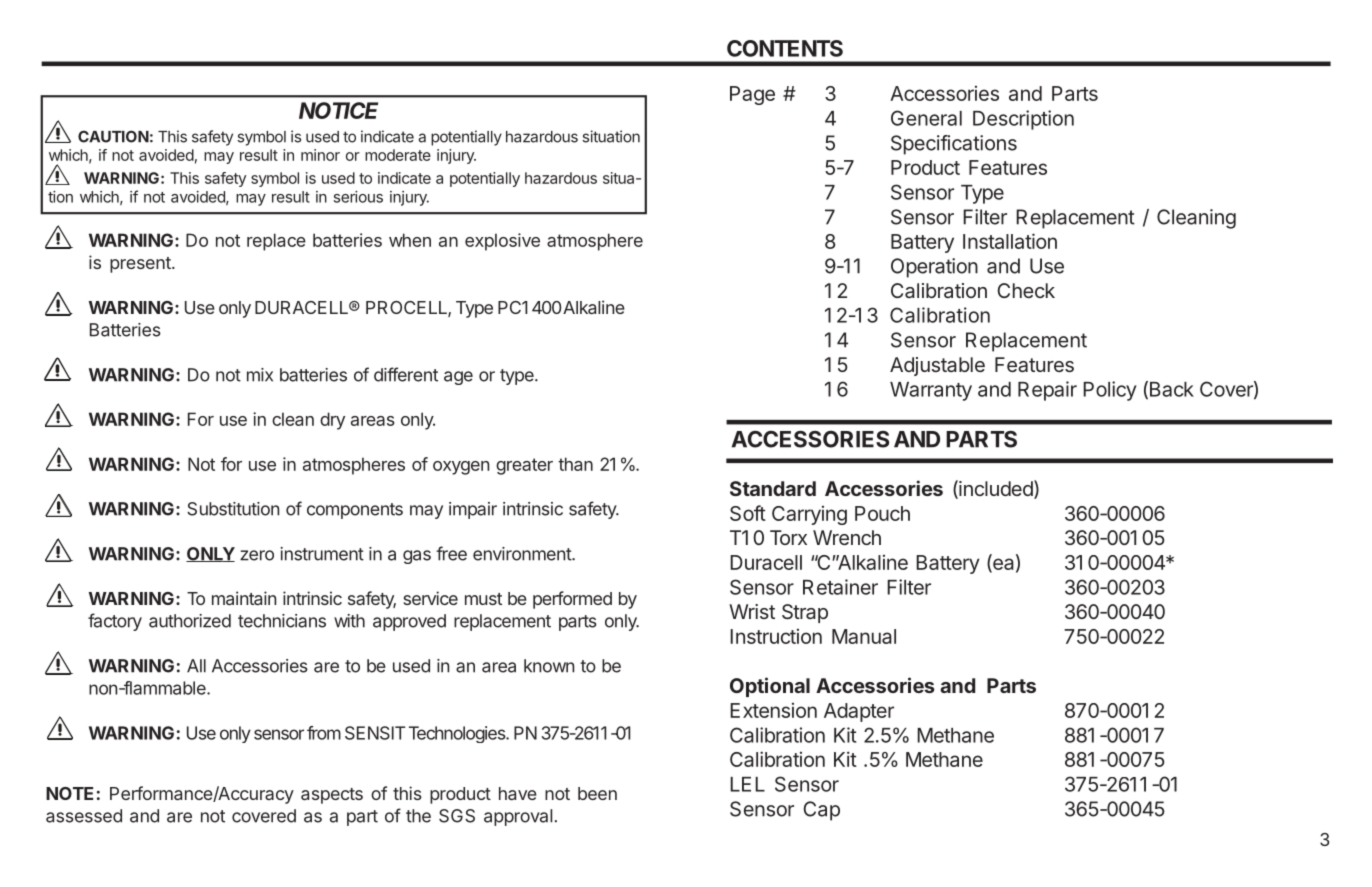  I want to click on Page, so click(752, 95).
